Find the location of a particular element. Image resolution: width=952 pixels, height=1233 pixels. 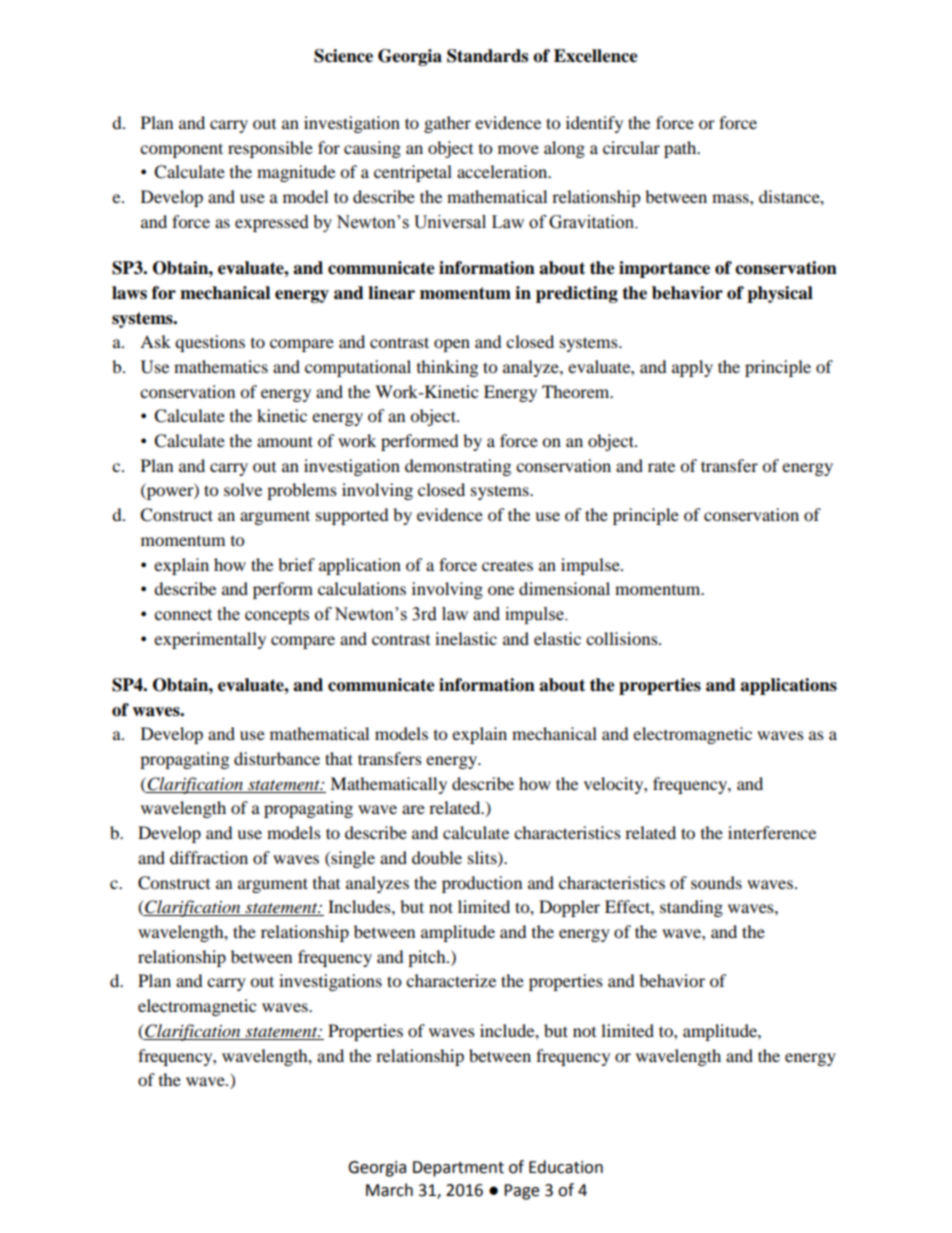

March is located at coordinates (389, 1190).
